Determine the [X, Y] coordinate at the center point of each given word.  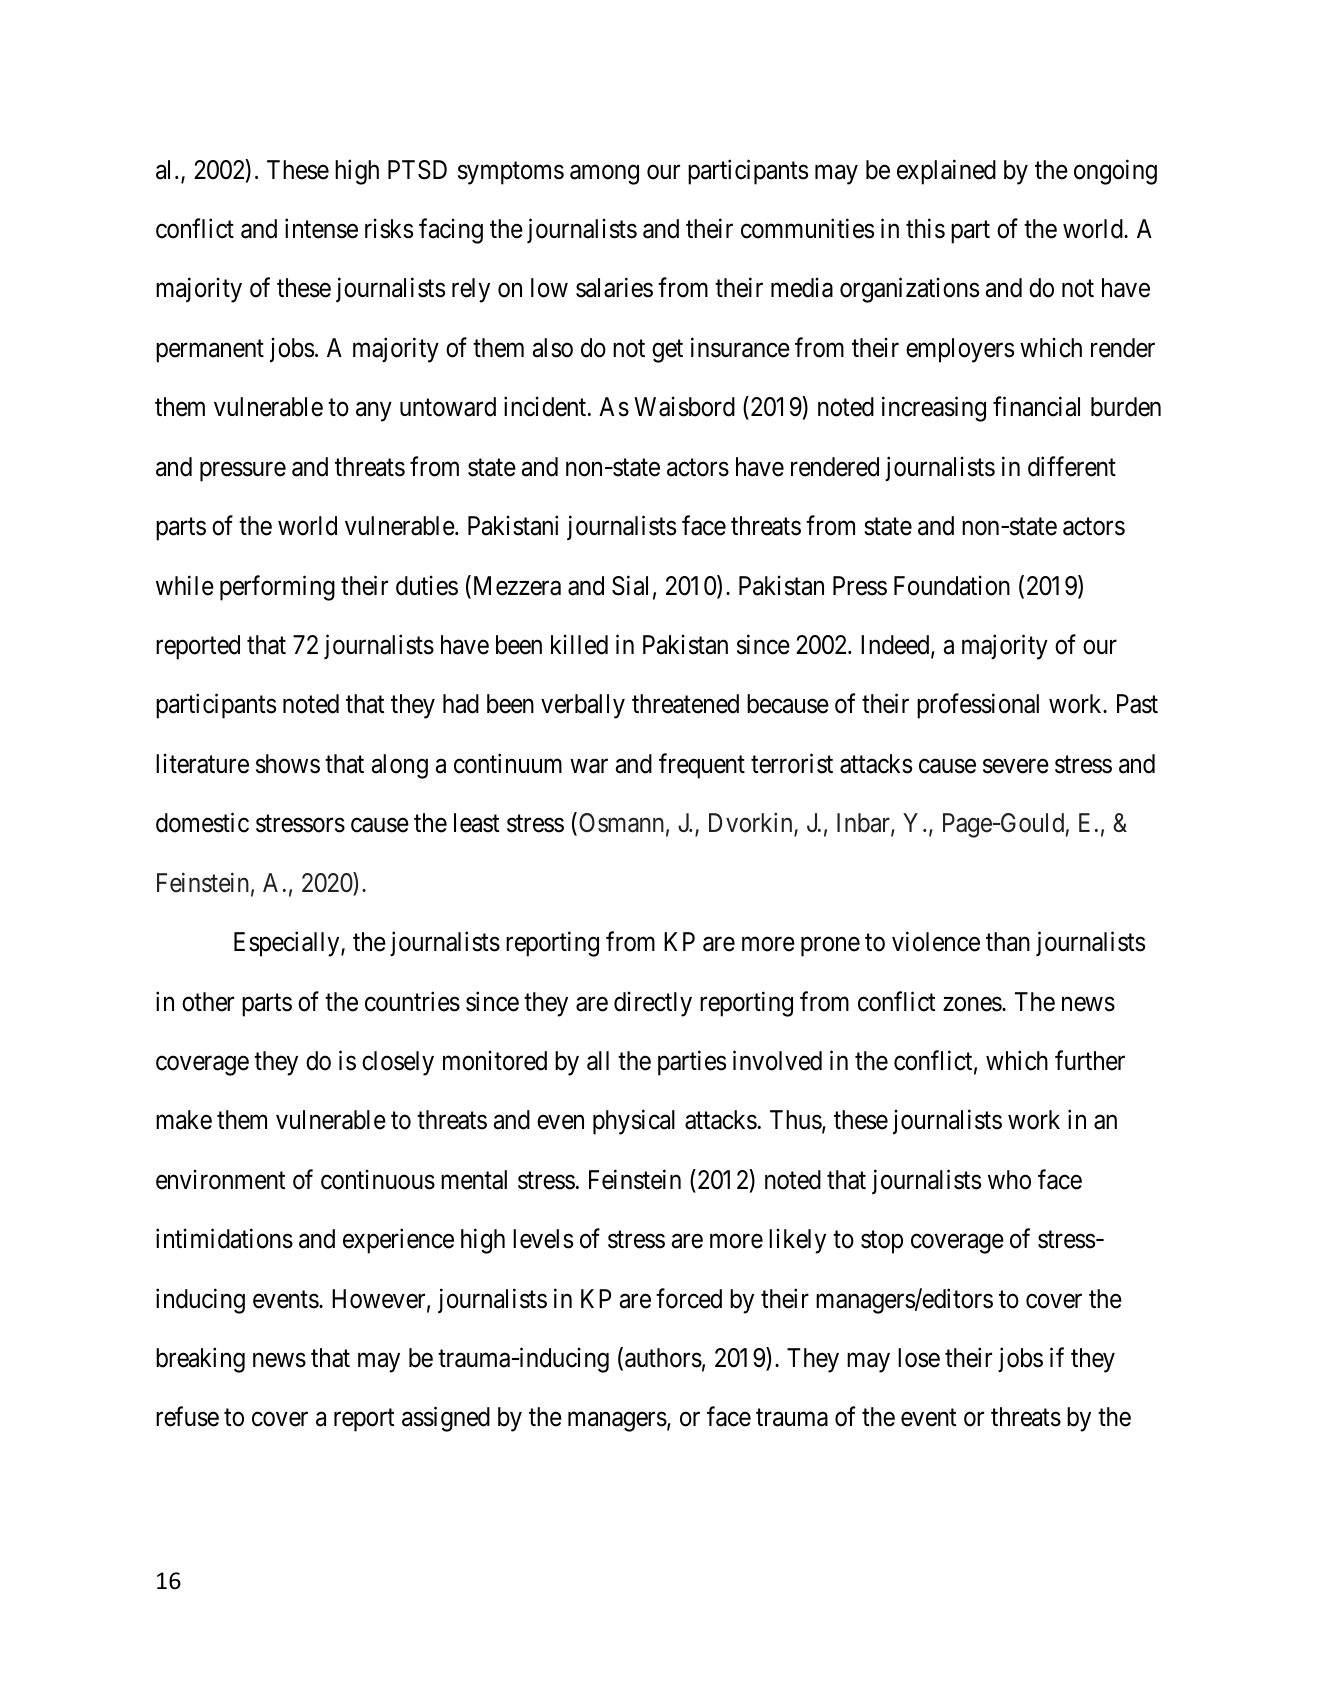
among [604, 175]
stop [882, 1242]
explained [946, 172]
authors [663, 1358]
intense [321, 228]
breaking [200, 1360]
